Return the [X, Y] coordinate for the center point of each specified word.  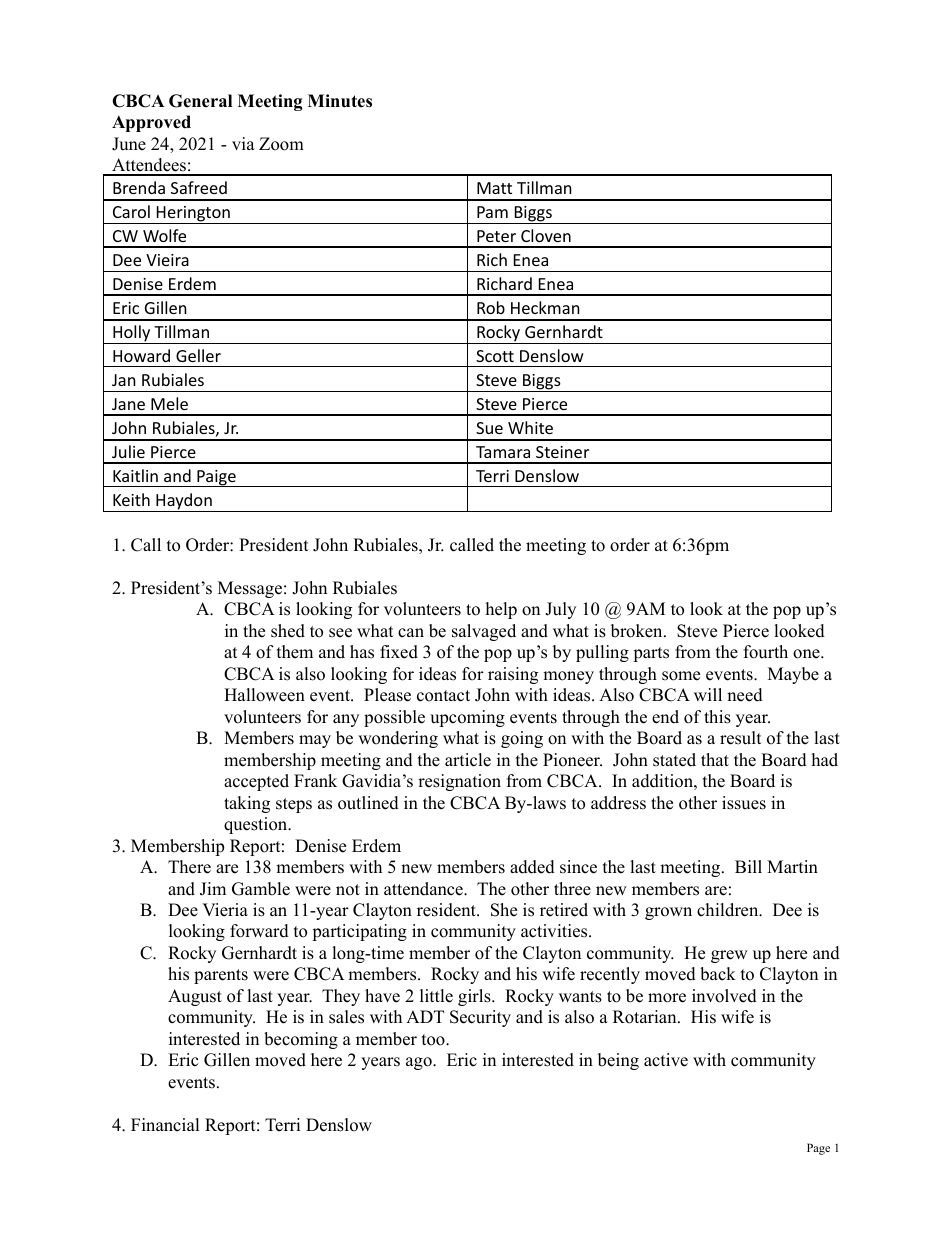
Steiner [562, 452]
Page [818, 1149]
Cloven [546, 235]
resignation [459, 782]
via [243, 143]
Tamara [503, 452]
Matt [494, 188]
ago [420, 1063]
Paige [216, 478]
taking [247, 804]
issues [744, 803]
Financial [165, 1125]
